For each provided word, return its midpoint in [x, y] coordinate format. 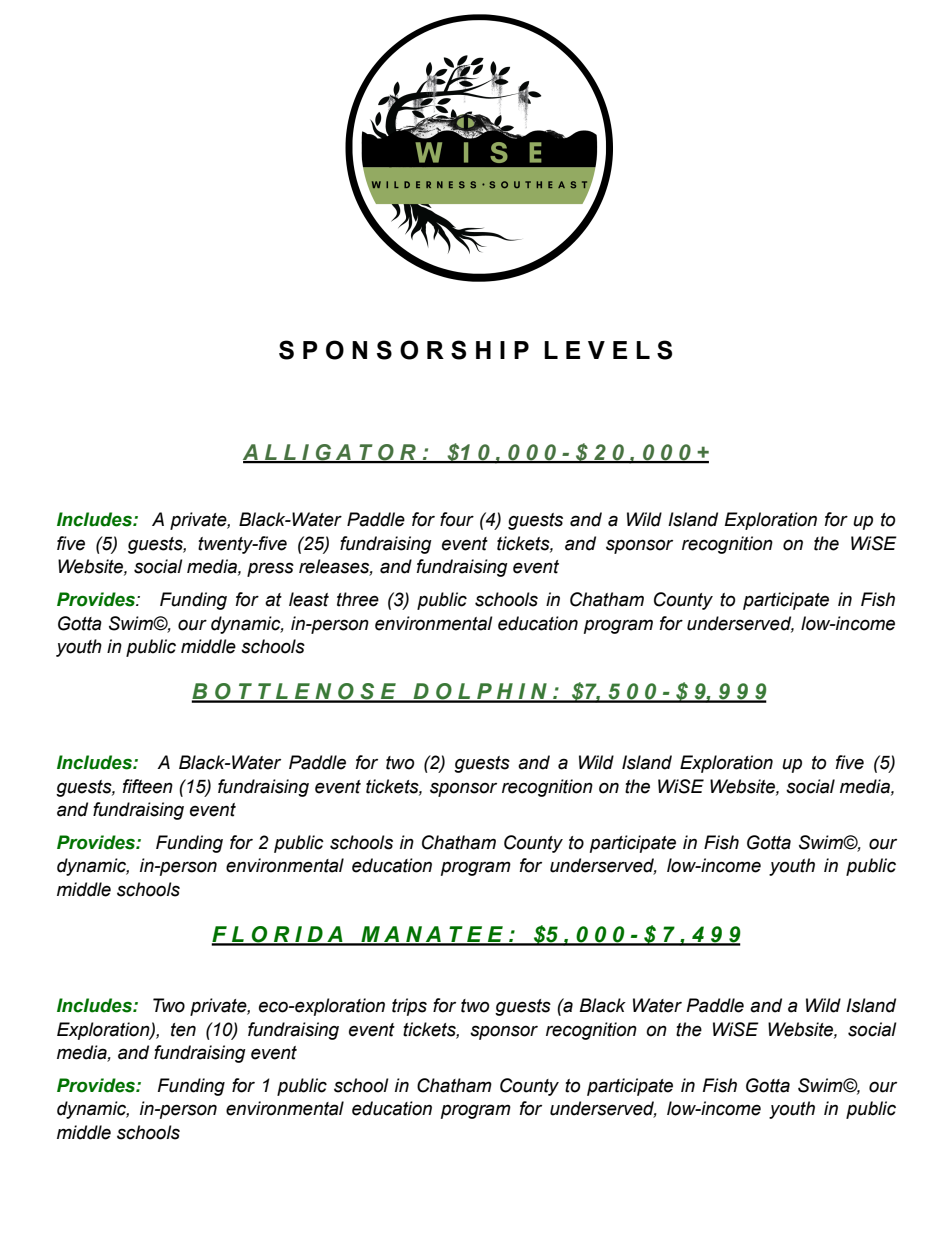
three [358, 599]
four [457, 519]
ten [183, 1030]
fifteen [148, 786]
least [309, 599]
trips [409, 1007]
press [270, 569]
